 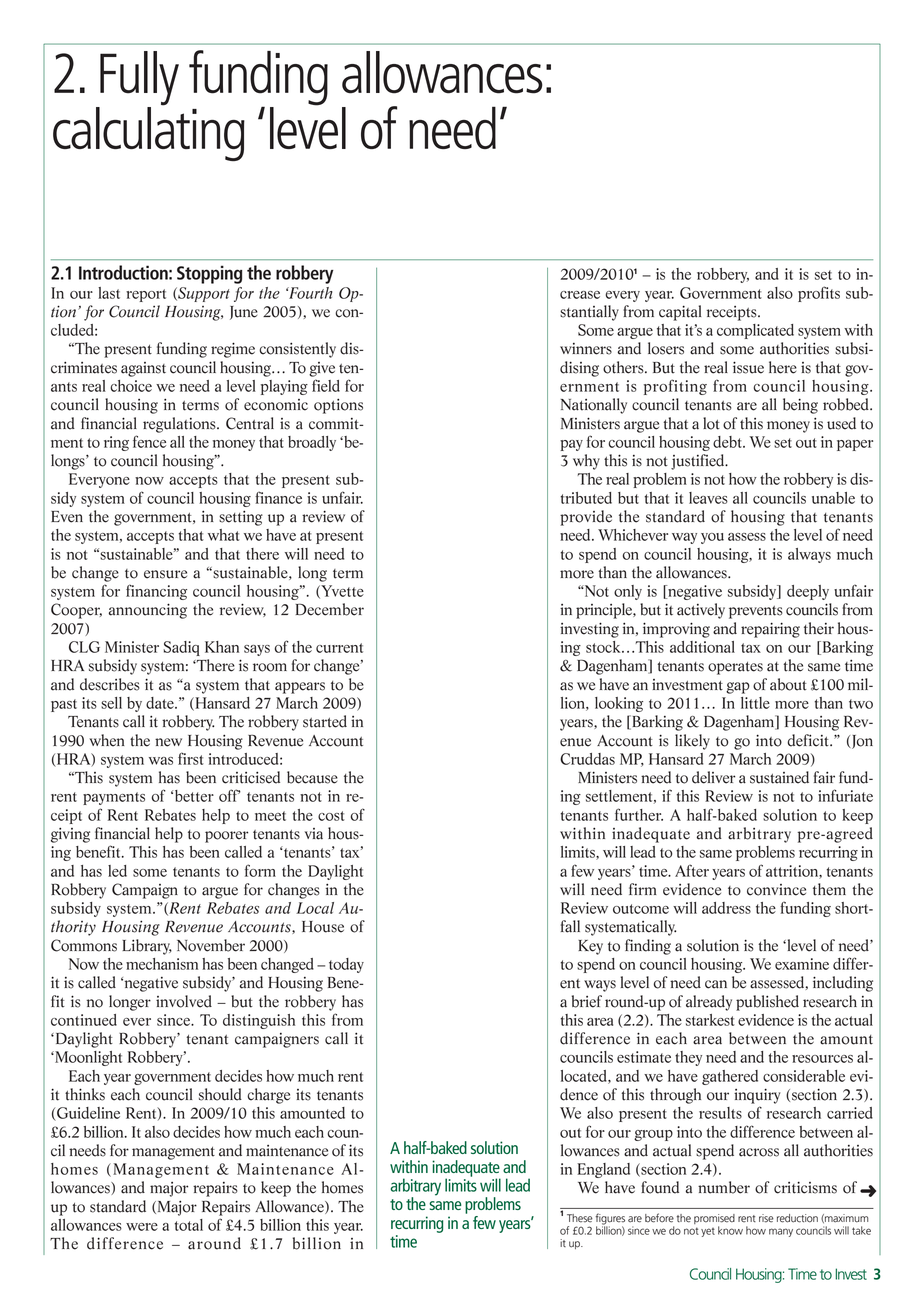 What do you see at coordinates (149, 132) in the screenshot?
I see `calculating` at bounding box center [149, 132].
